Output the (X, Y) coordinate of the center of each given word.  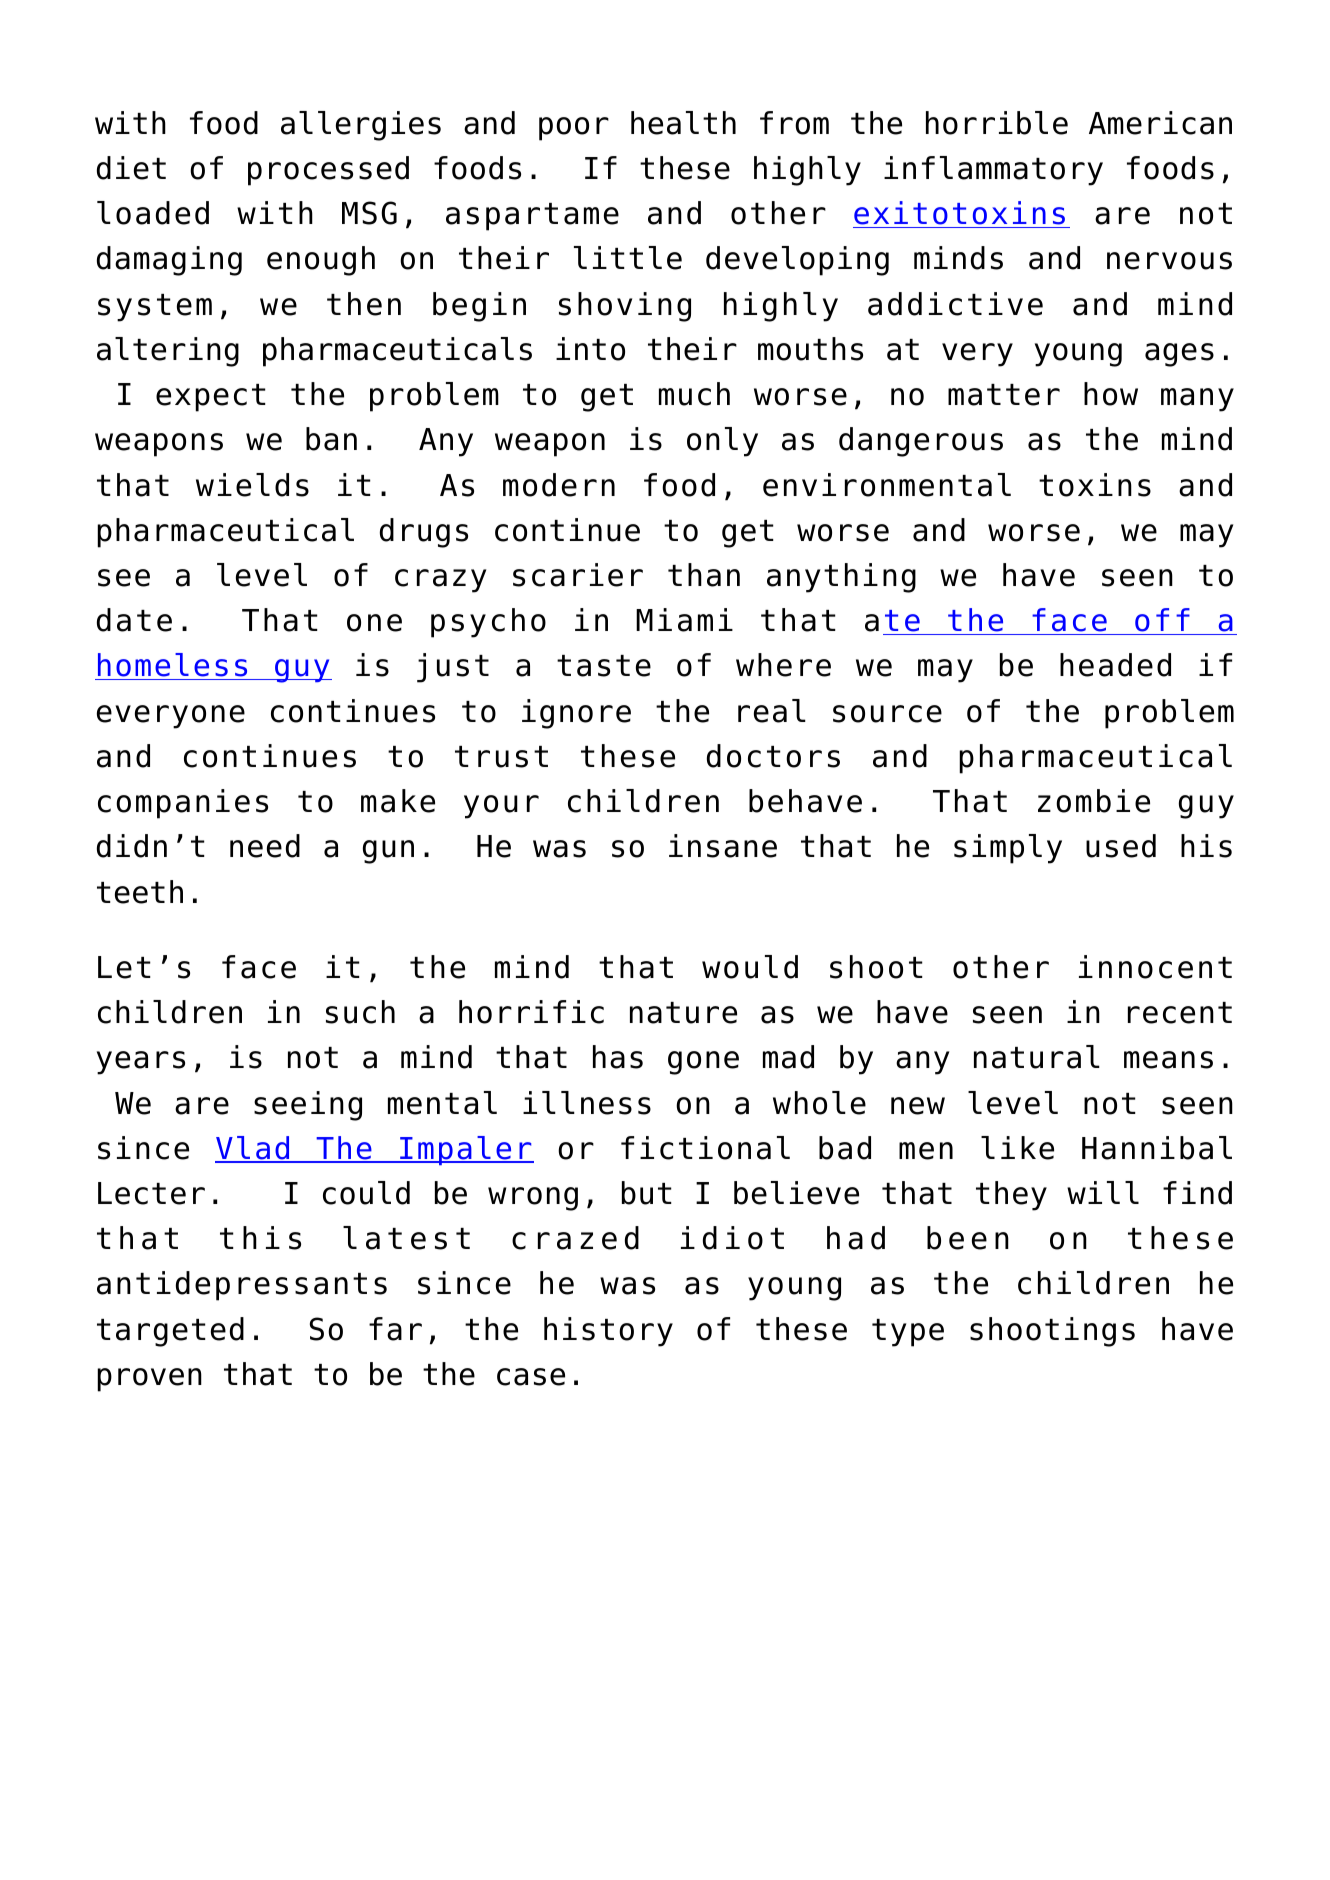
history (608, 1332)
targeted (170, 1332)
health (683, 123)
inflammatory (993, 171)
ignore (576, 714)
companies (183, 804)
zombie (1094, 801)
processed (328, 171)
